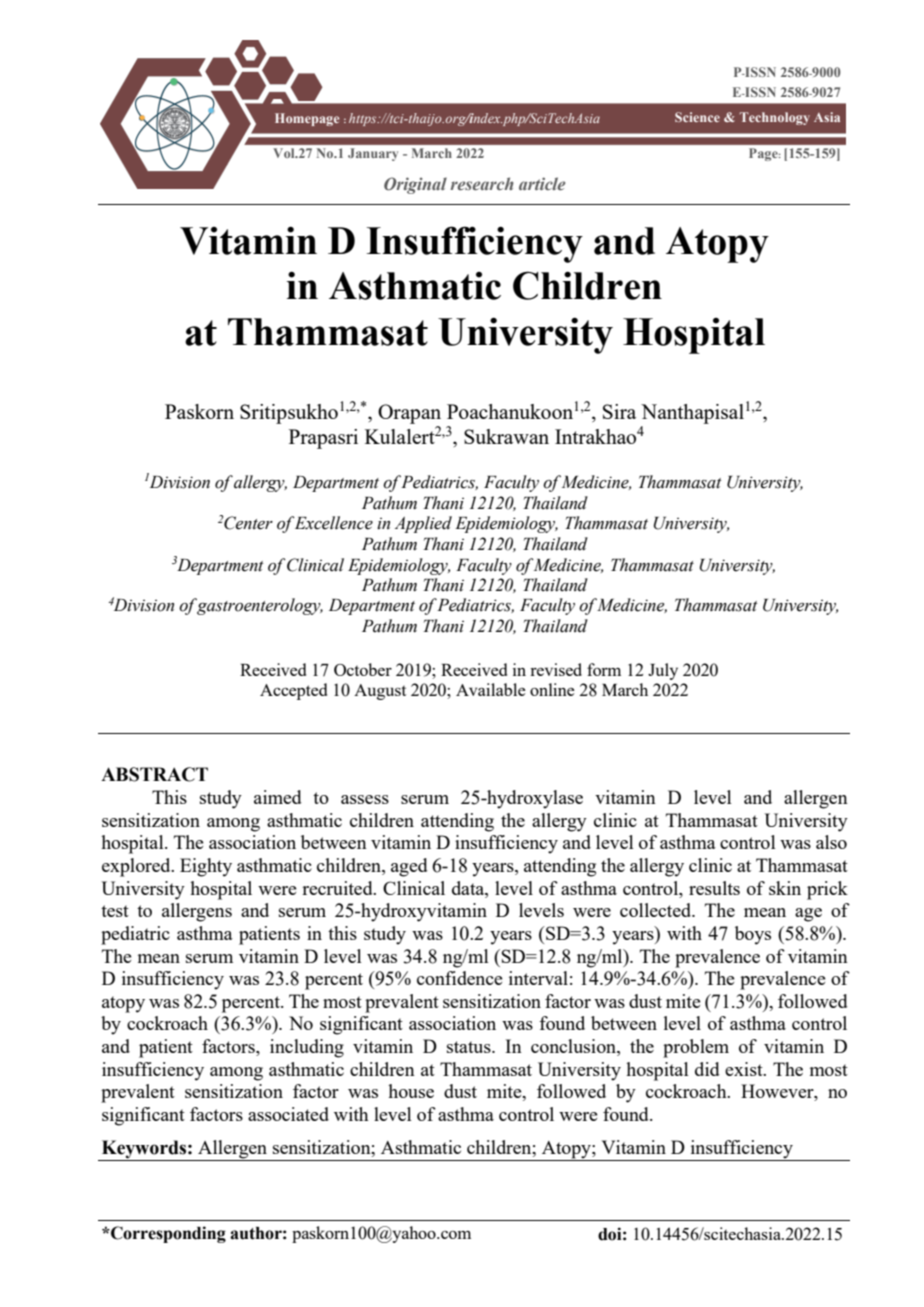  Describe the element at coordinates (411, 1091) in the document. I see `house` at that location.
